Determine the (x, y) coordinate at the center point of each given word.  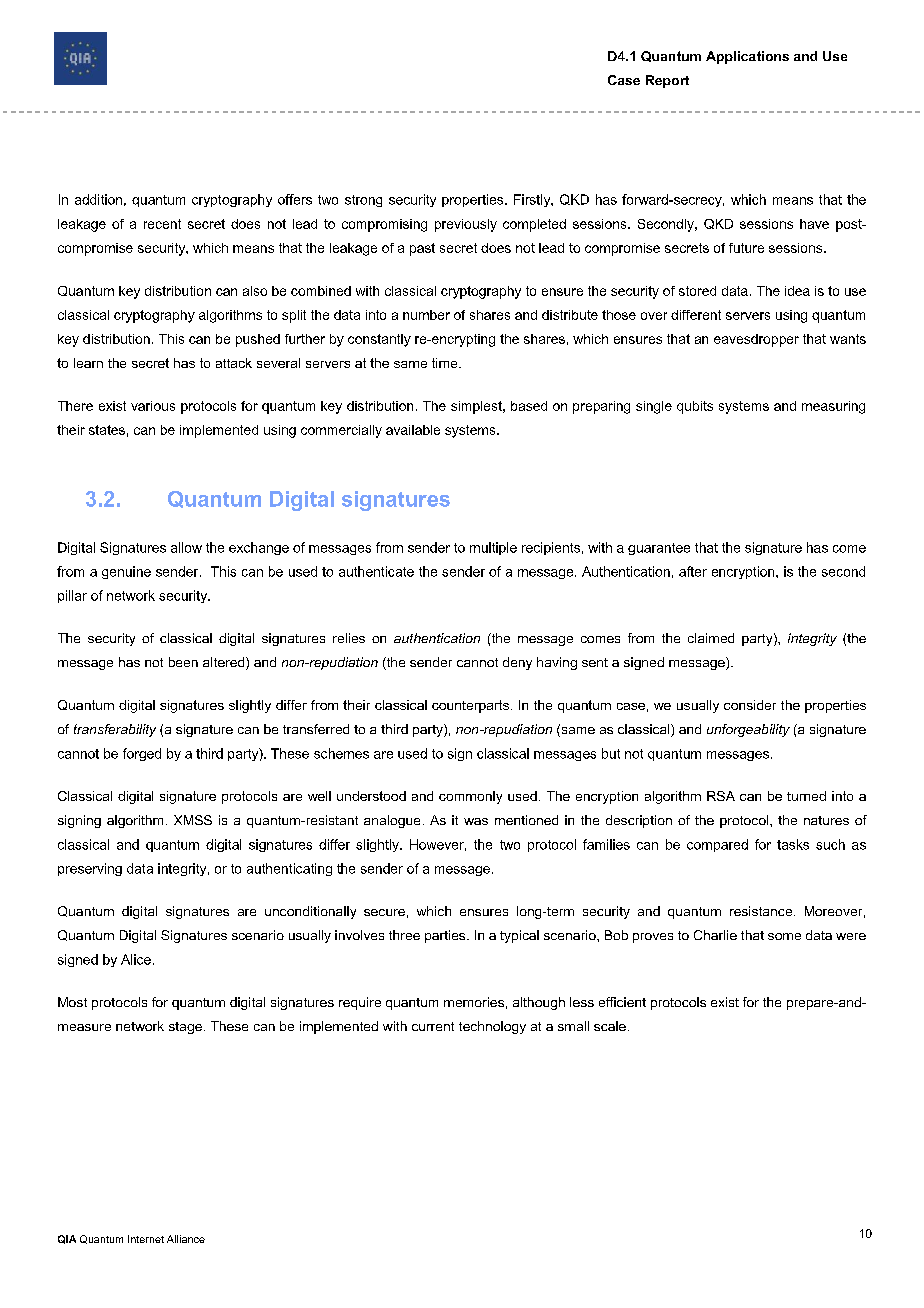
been (183, 662)
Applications (747, 57)
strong (363, 201)
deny (517, 663)
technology (492, 1027)
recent (162, 224)
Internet (146, 1239)
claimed (711, 638)
